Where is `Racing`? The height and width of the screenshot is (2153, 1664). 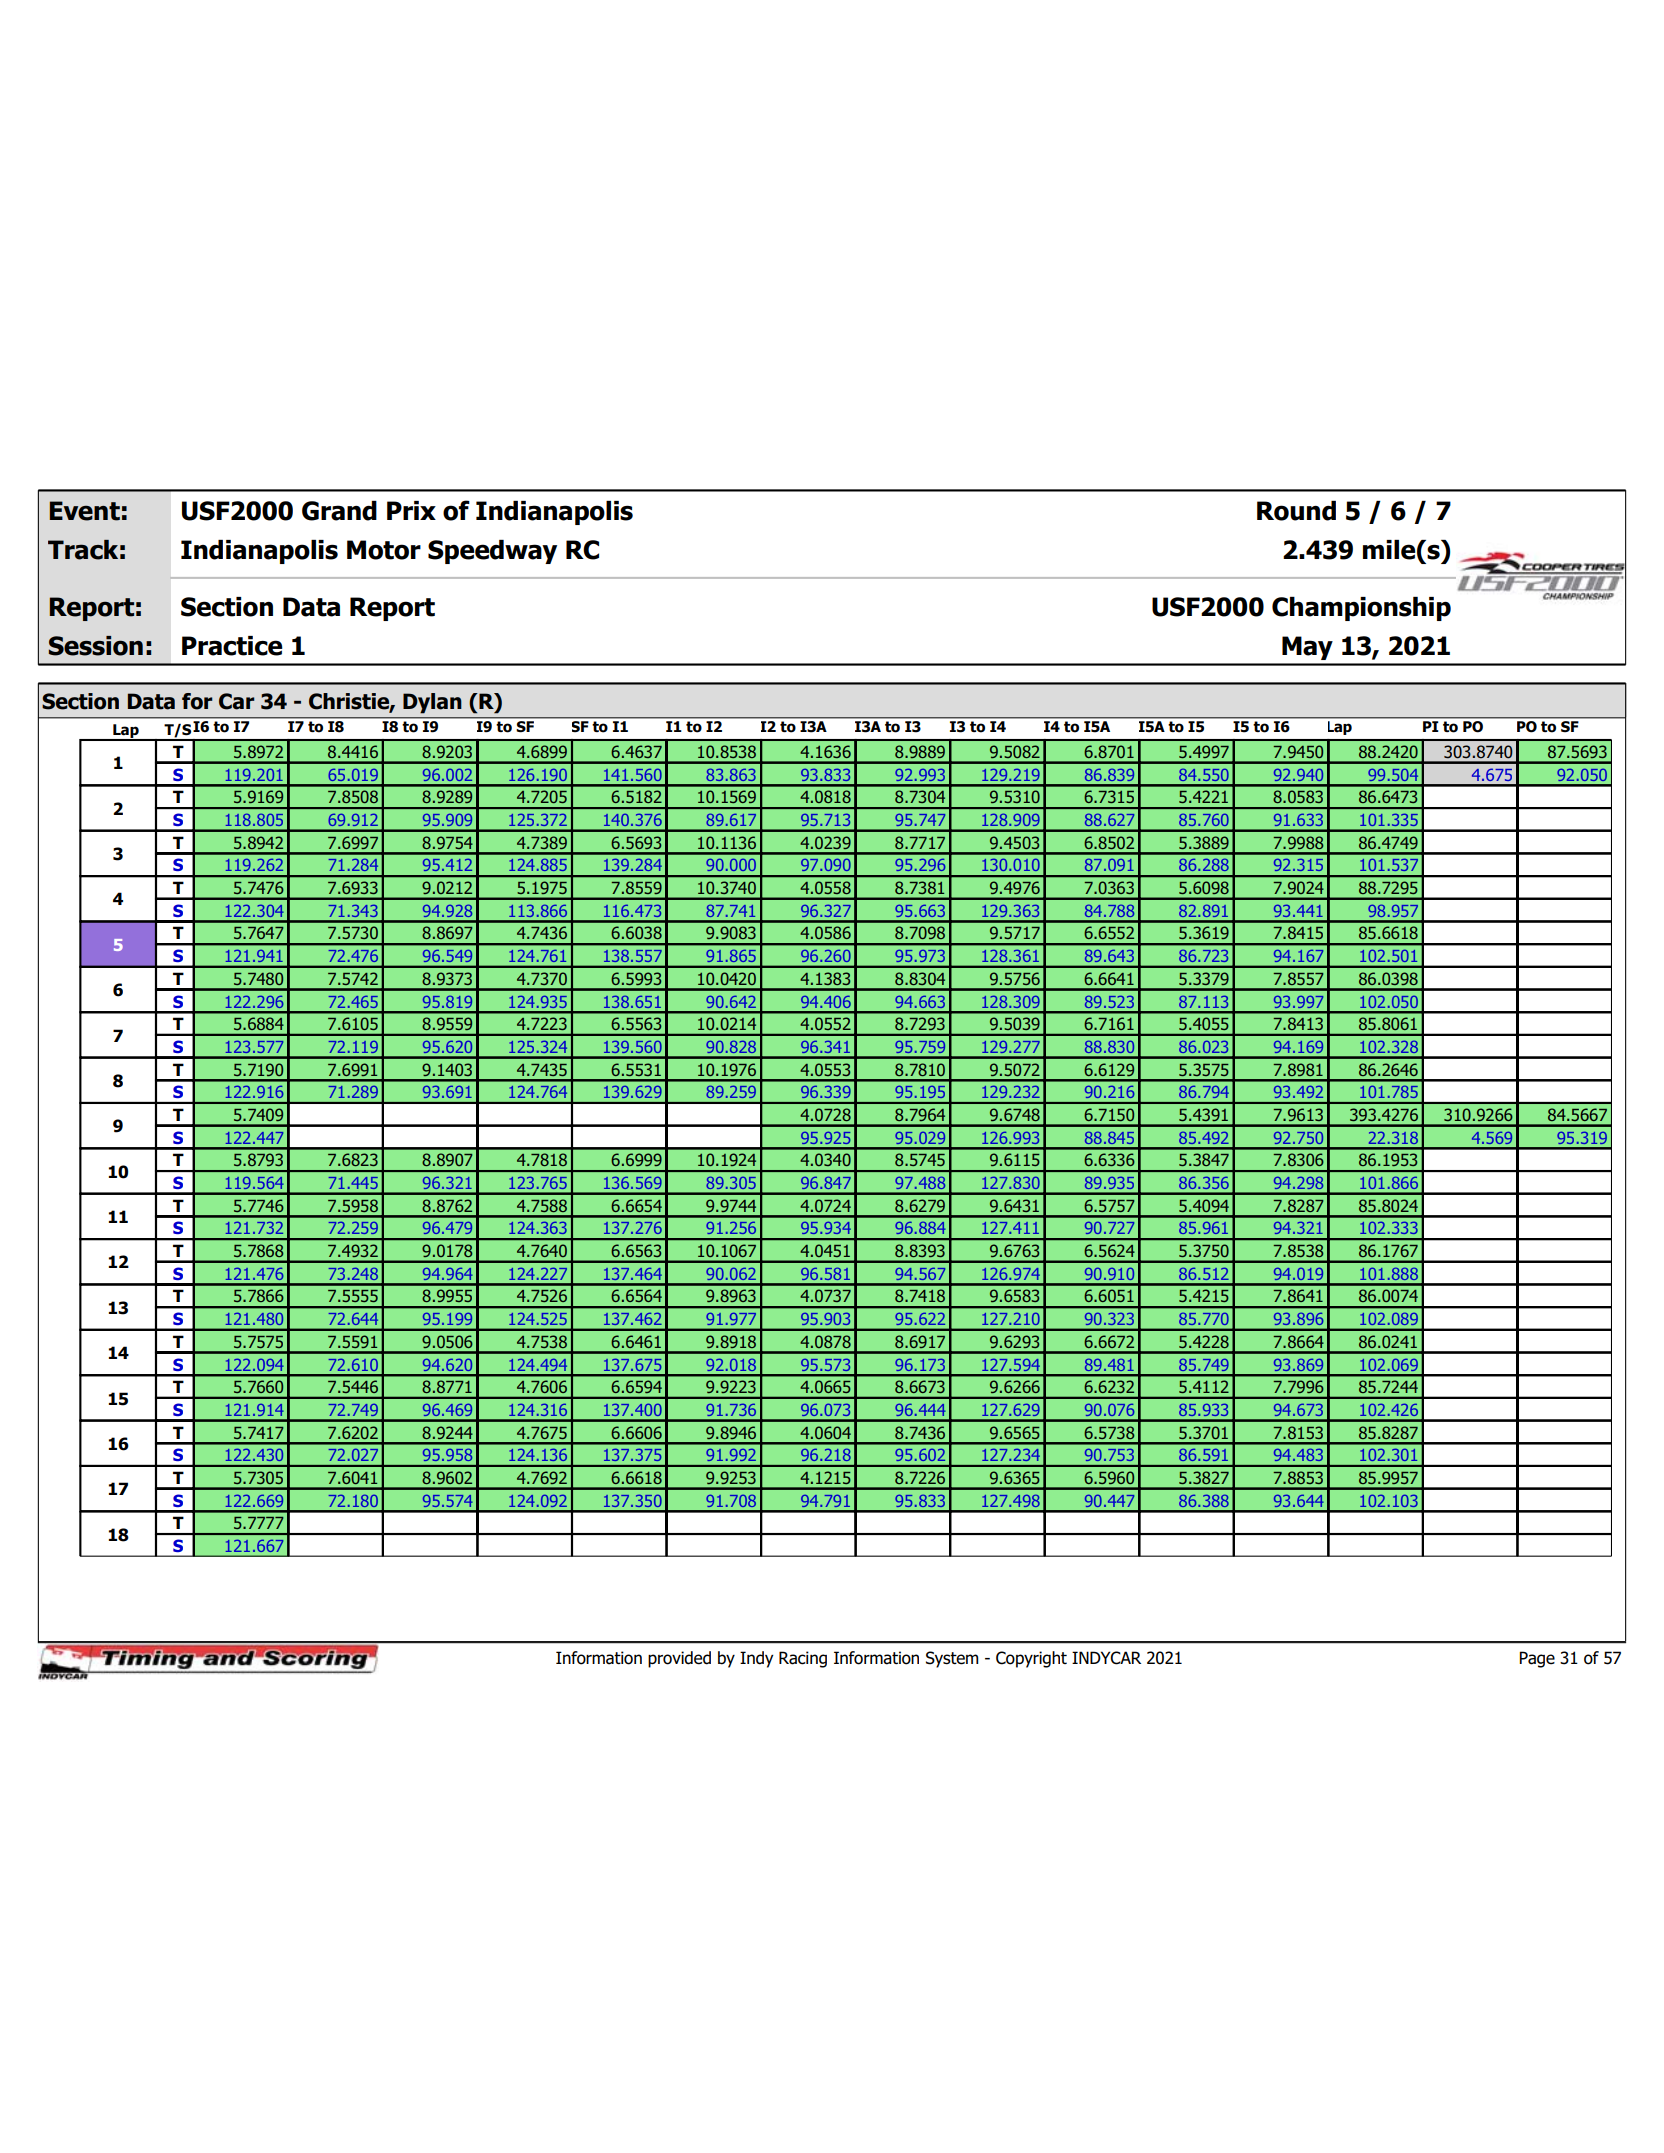 Racing is located at coordinates (803, 1659).
